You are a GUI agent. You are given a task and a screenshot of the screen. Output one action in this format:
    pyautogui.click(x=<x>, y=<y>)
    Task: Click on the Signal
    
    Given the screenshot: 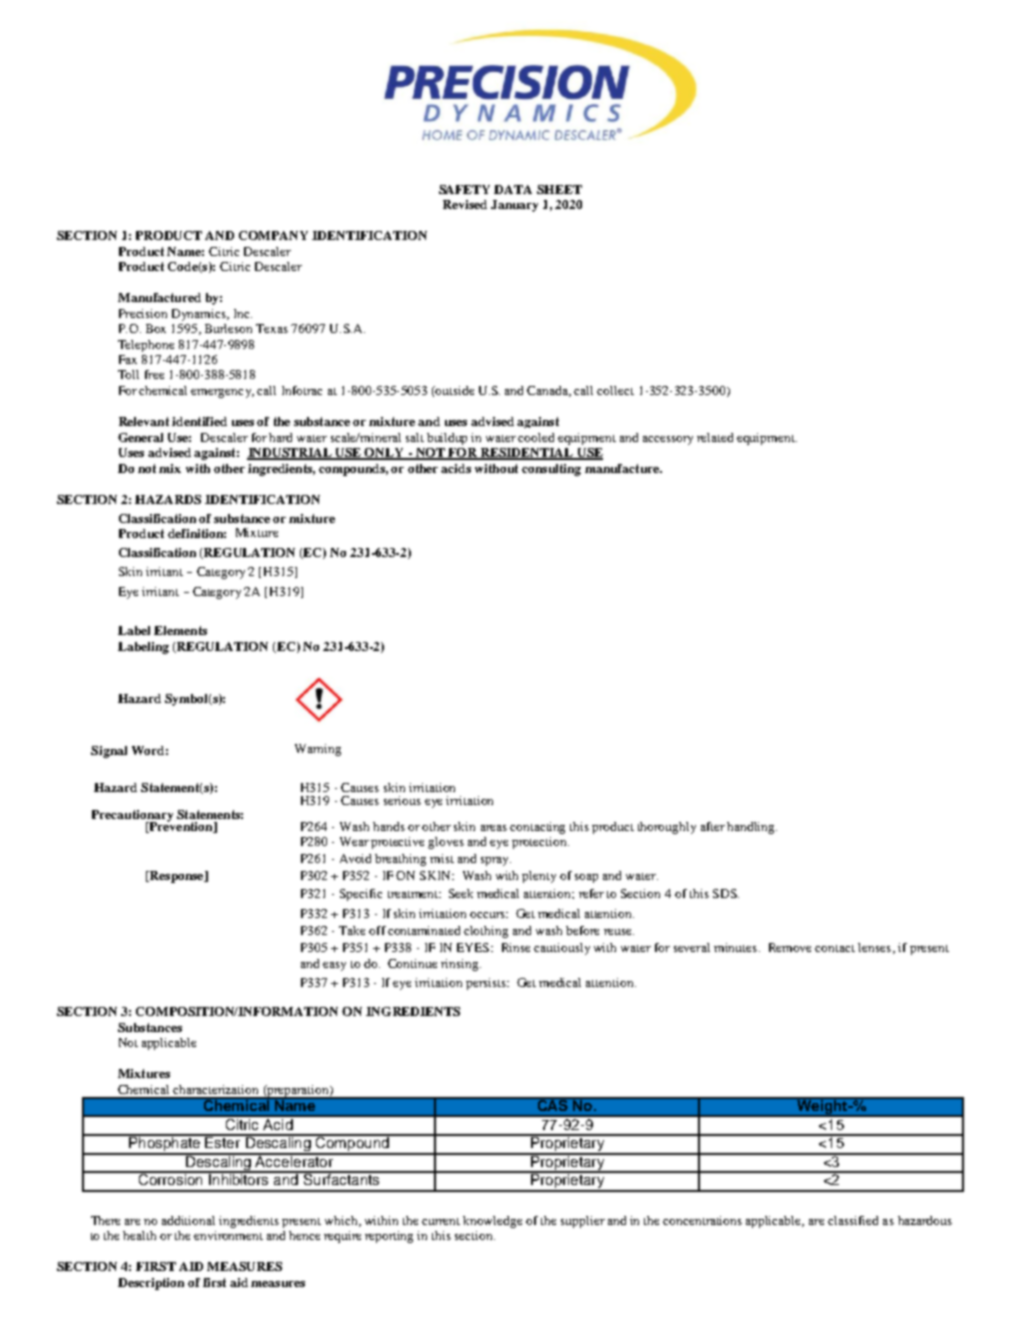 What is the action you would take?
    pyautogui.click(x=109, y=752)
